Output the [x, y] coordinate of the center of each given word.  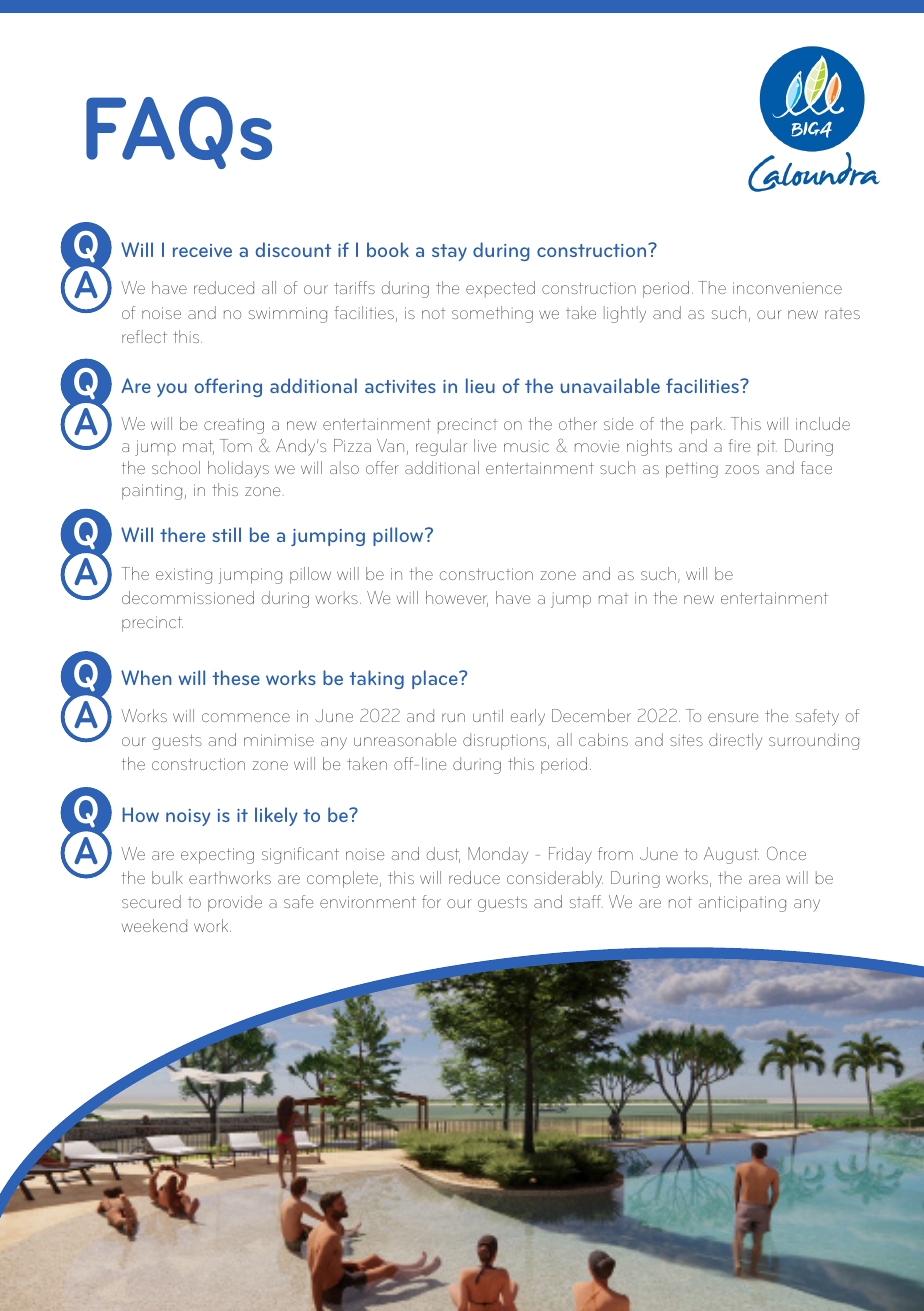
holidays [238, 469]
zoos [742, 469]
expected [500, 289]
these [236, 677]
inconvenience [787, 288]
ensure [733, 717]
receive [202, 250]
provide [235, 903]
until [488, 715]
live [485, 445]
